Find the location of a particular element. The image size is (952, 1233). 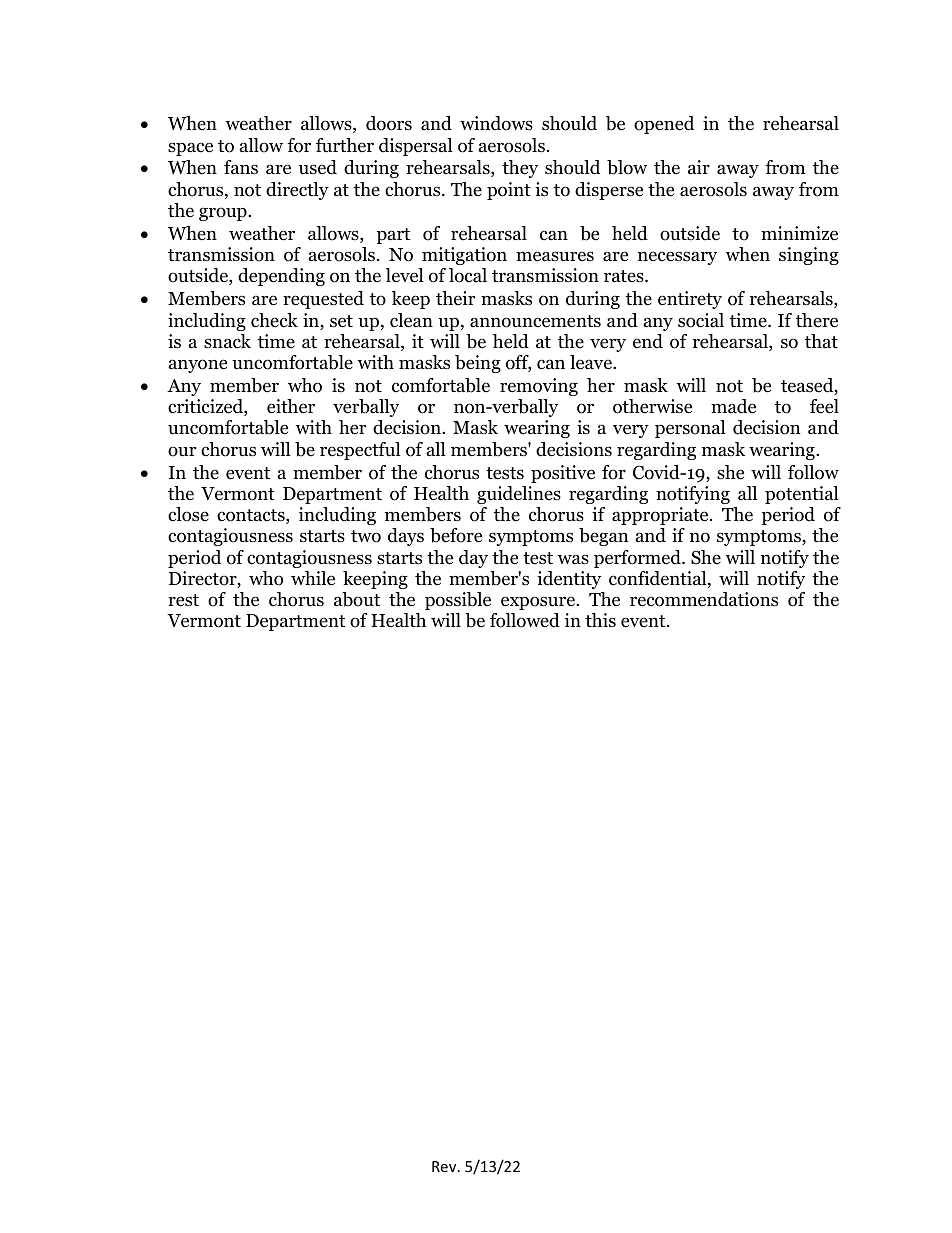

Rev is located at coordinates (445, 1166).
